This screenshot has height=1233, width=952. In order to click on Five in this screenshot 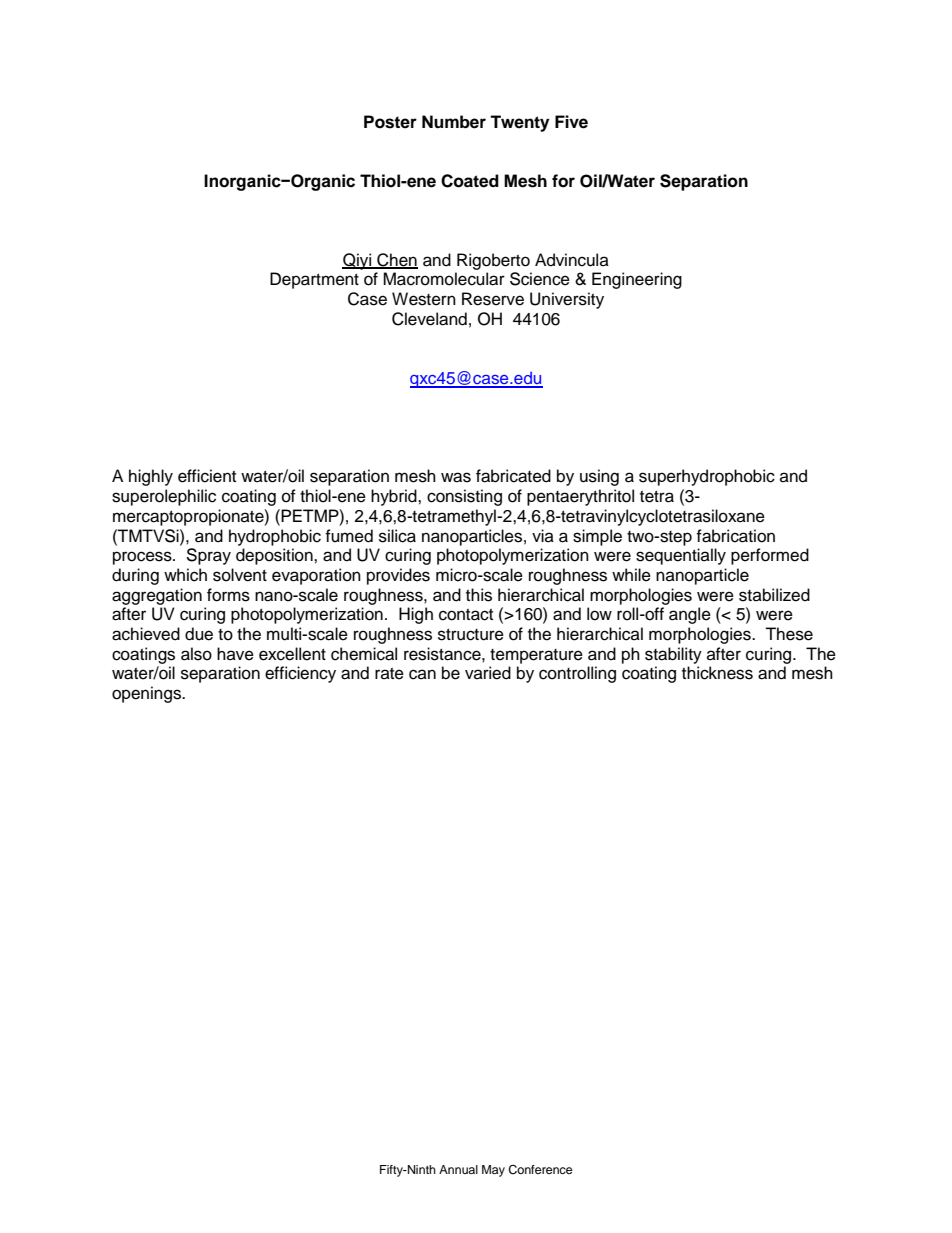, I will do `click(571, 122)`.
